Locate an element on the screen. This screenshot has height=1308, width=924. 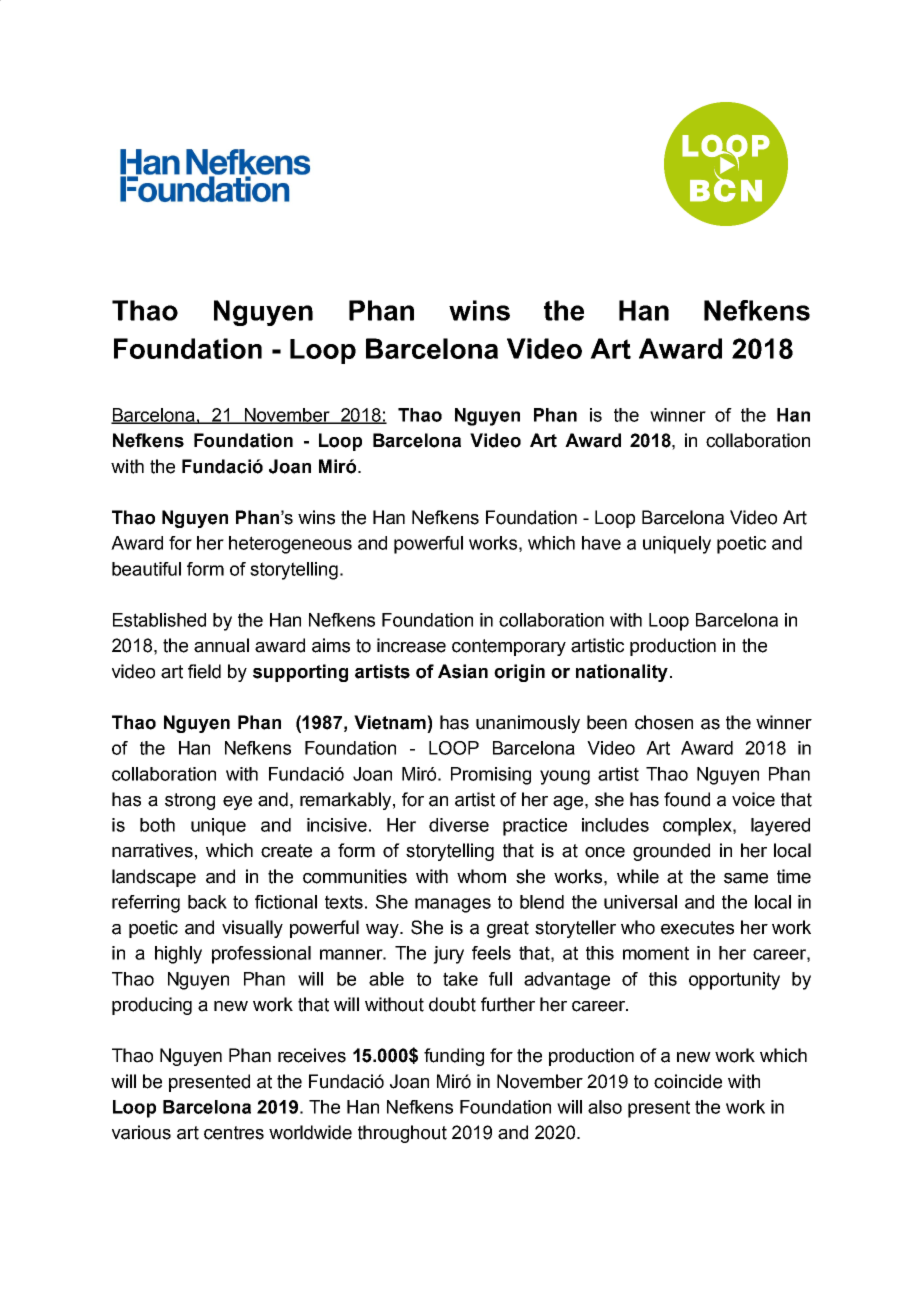
have is located at coordinates (601, 543).
